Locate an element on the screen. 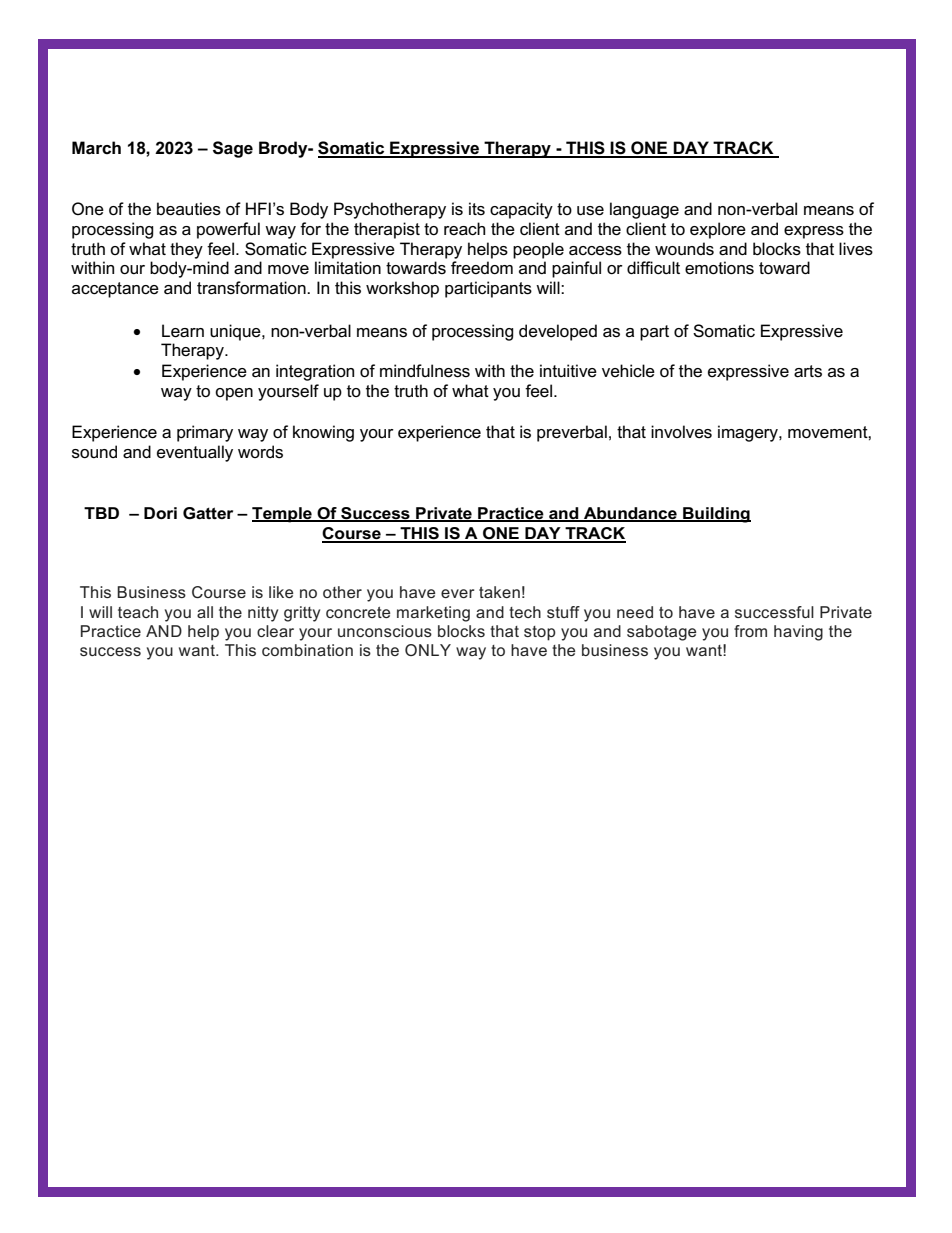 The width and height of the screenshot is (952, 1233). language is located at coordinates (644, 210).
